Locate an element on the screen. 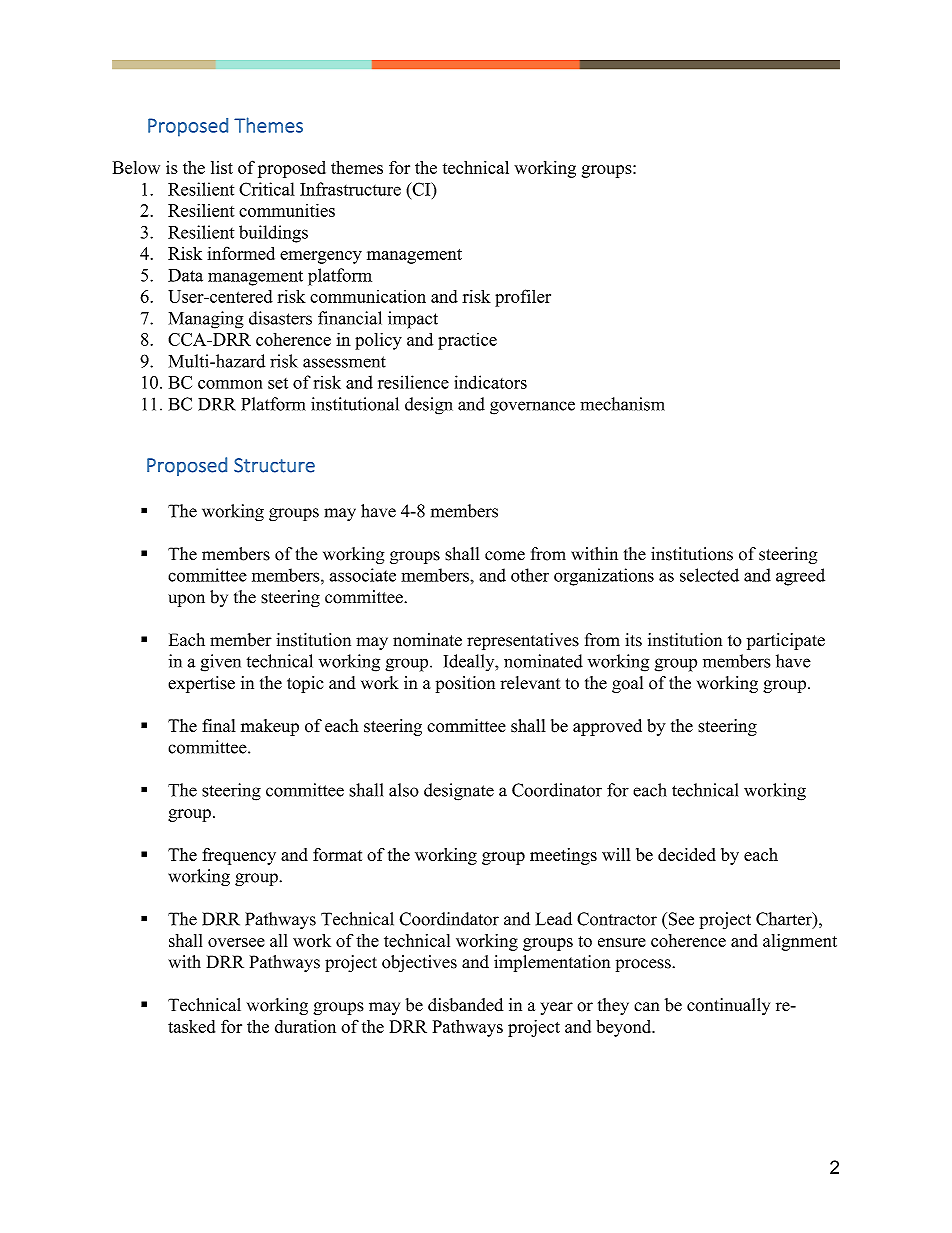 The height and width of the screenshot is (1233, 952). final is located at coordinates (219, 725).
